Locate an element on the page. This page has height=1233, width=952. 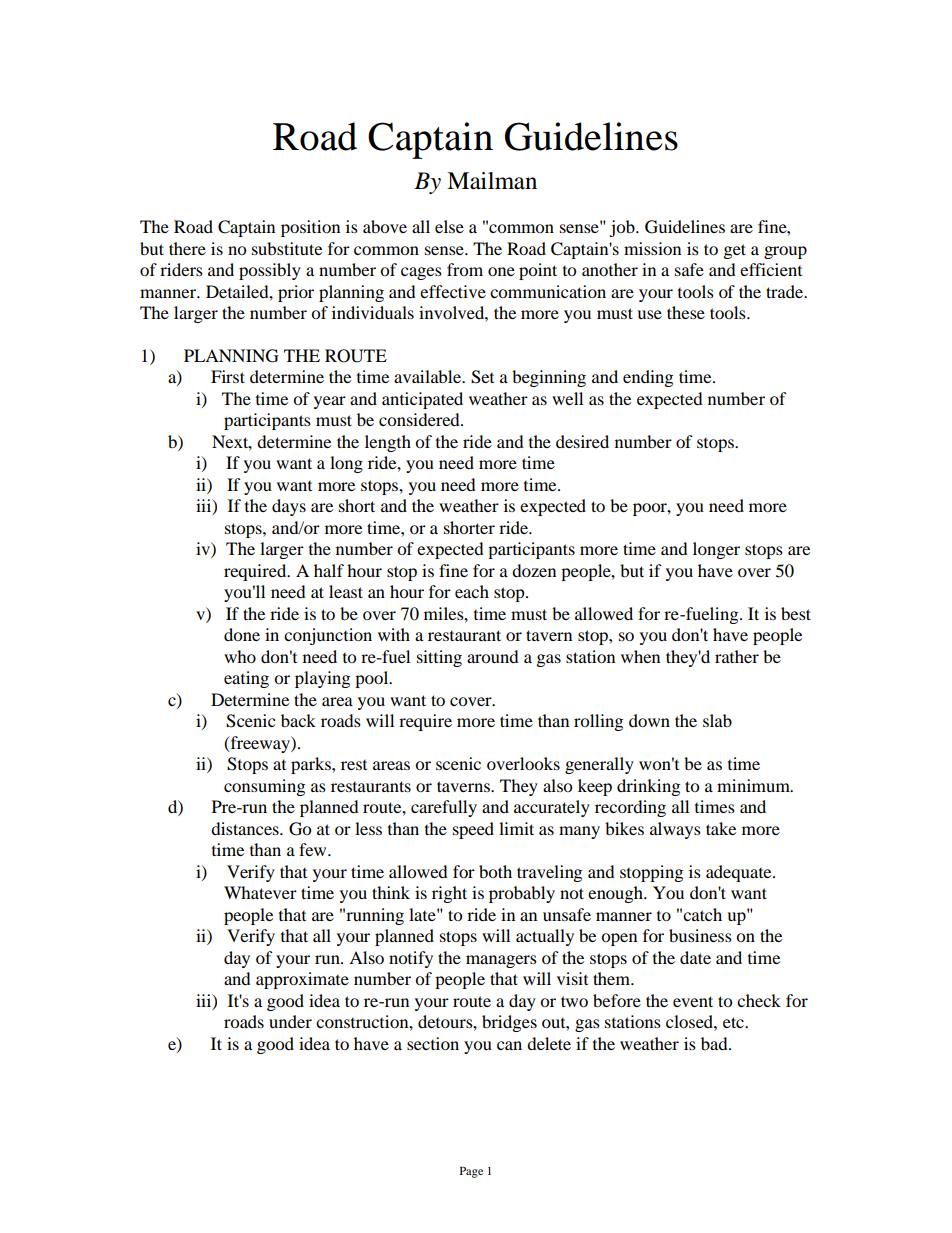
bad is located at coordinates (715, 1043).
